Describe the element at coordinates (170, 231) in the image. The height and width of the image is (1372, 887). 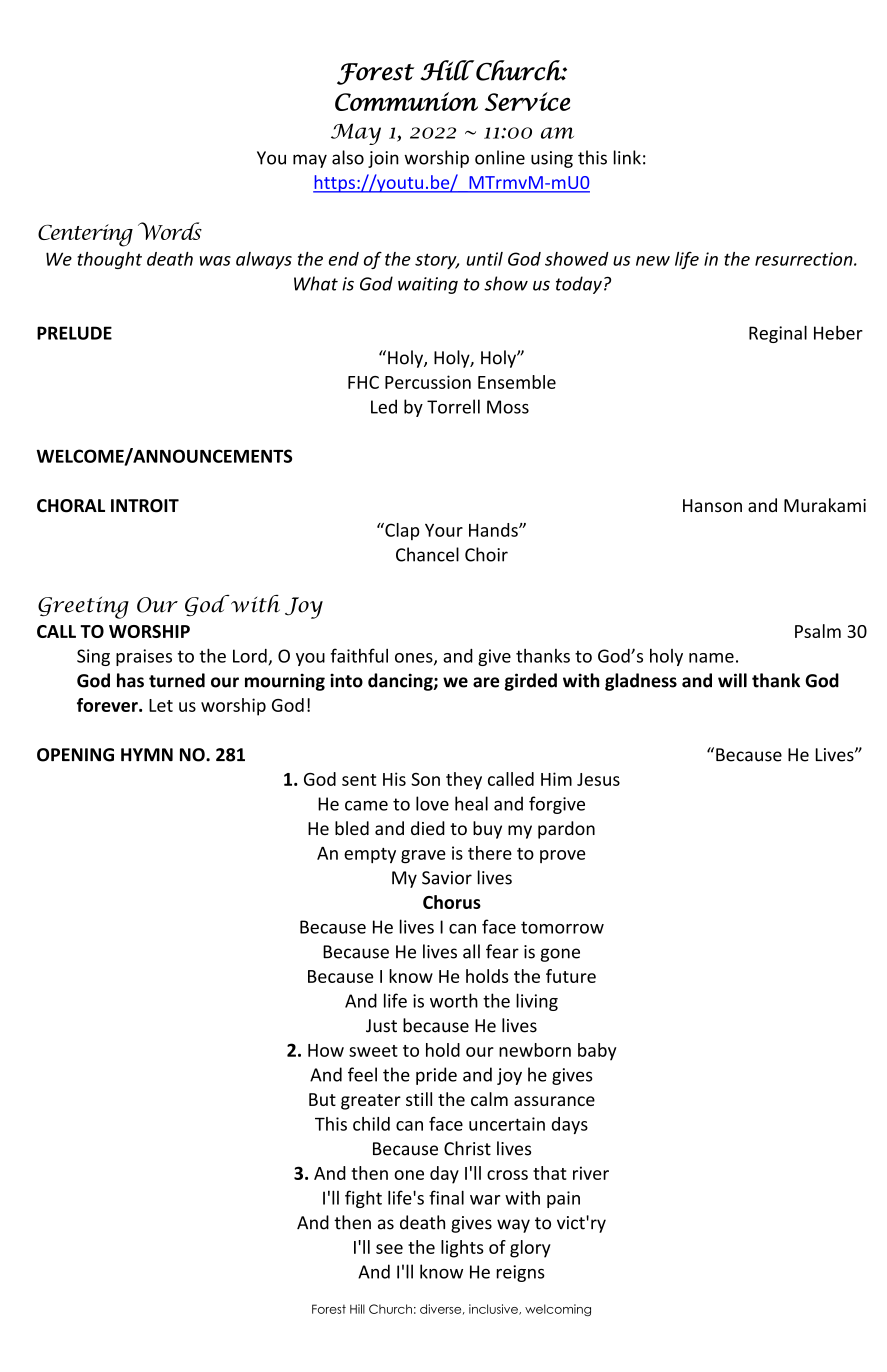
I see `Words` at that location.
